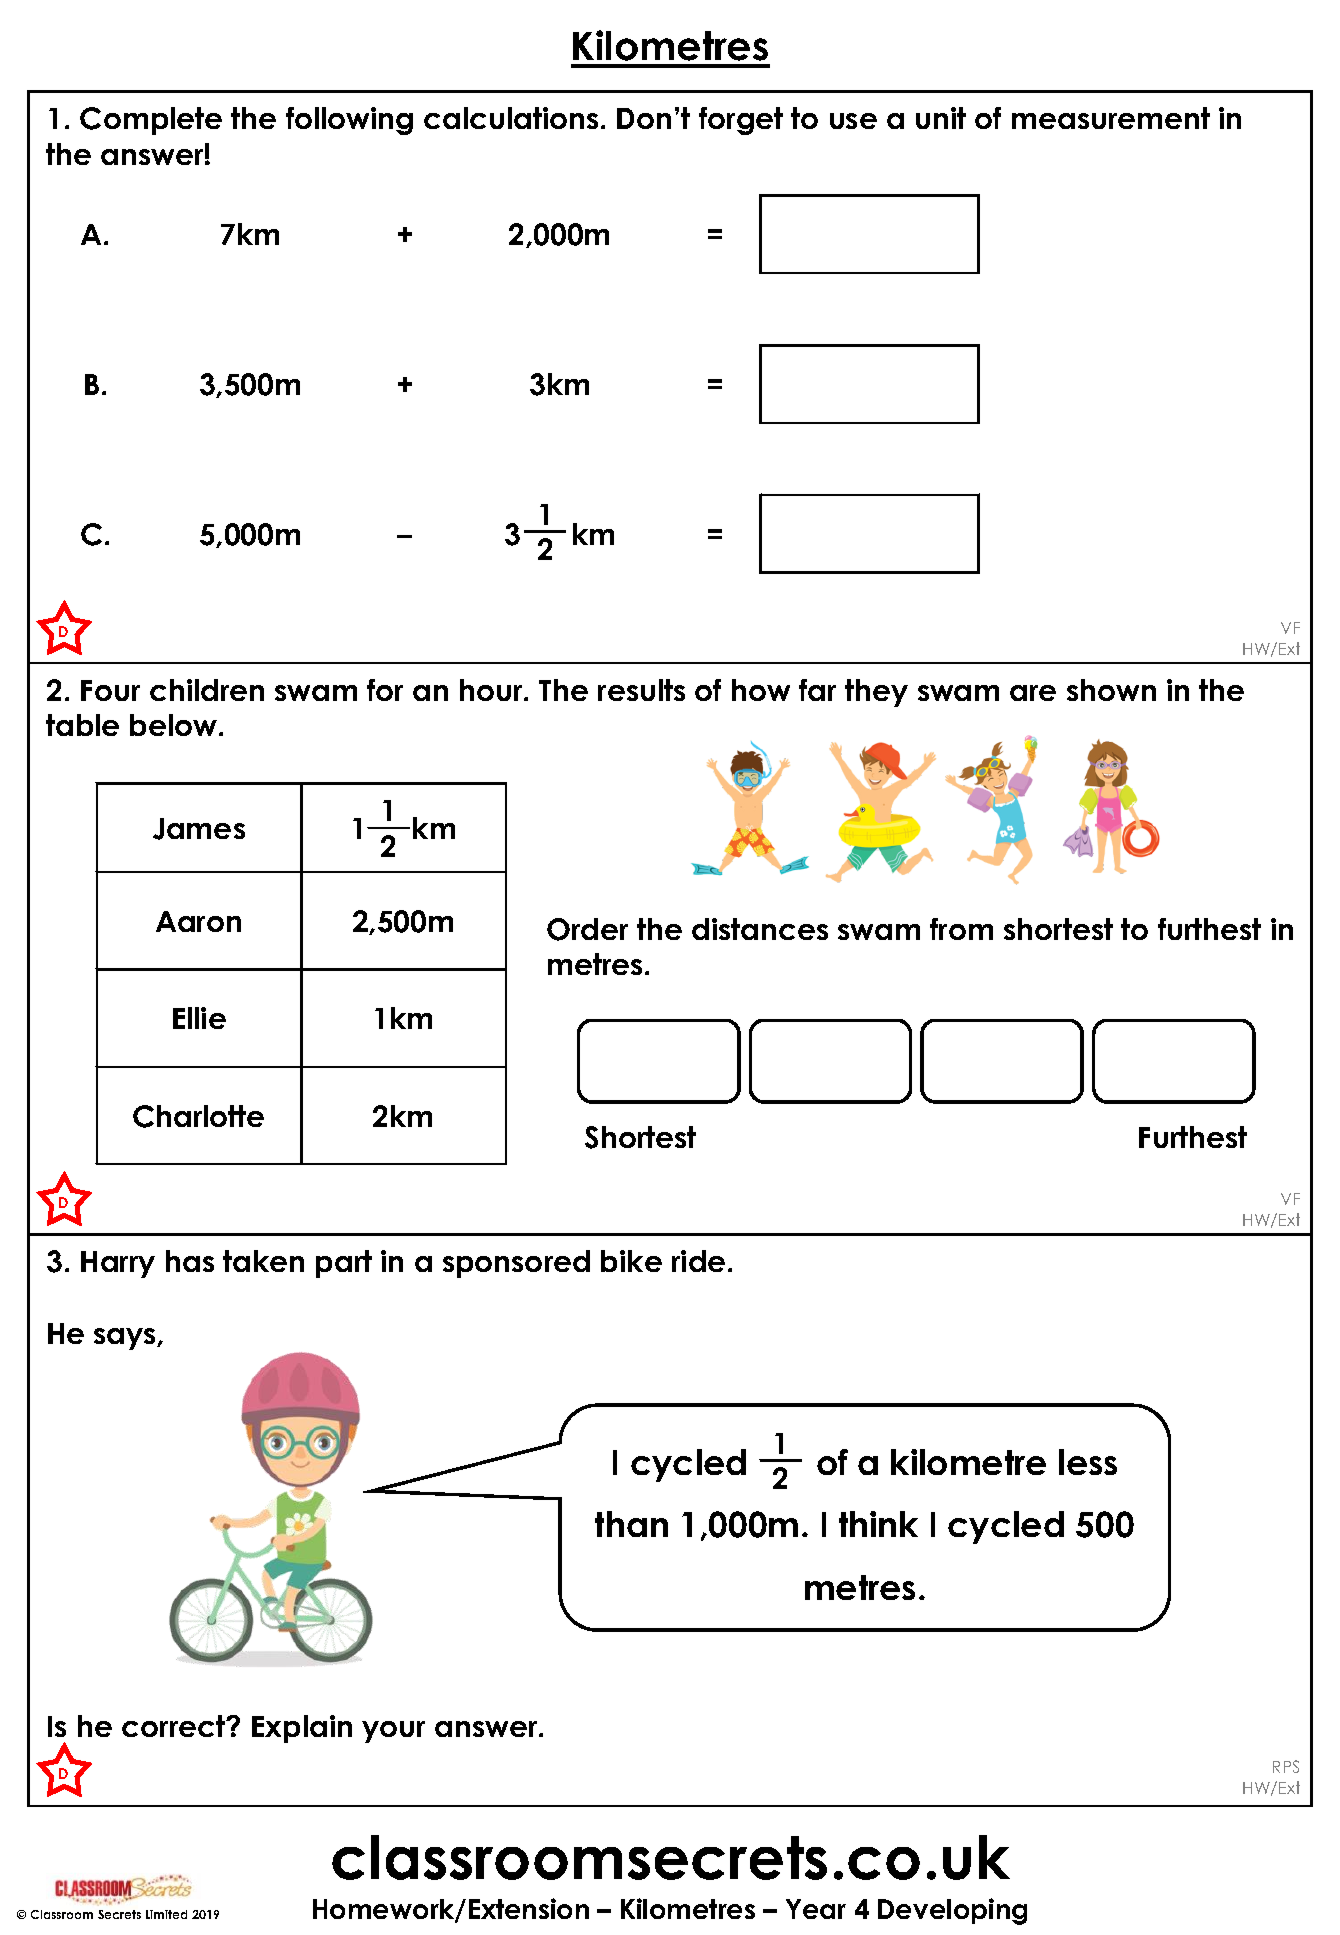 The image size is (1340, 1935). What do you see at coordinates (631, 1524) in the image?
I see `than` at bounding box center [631, 1524].
